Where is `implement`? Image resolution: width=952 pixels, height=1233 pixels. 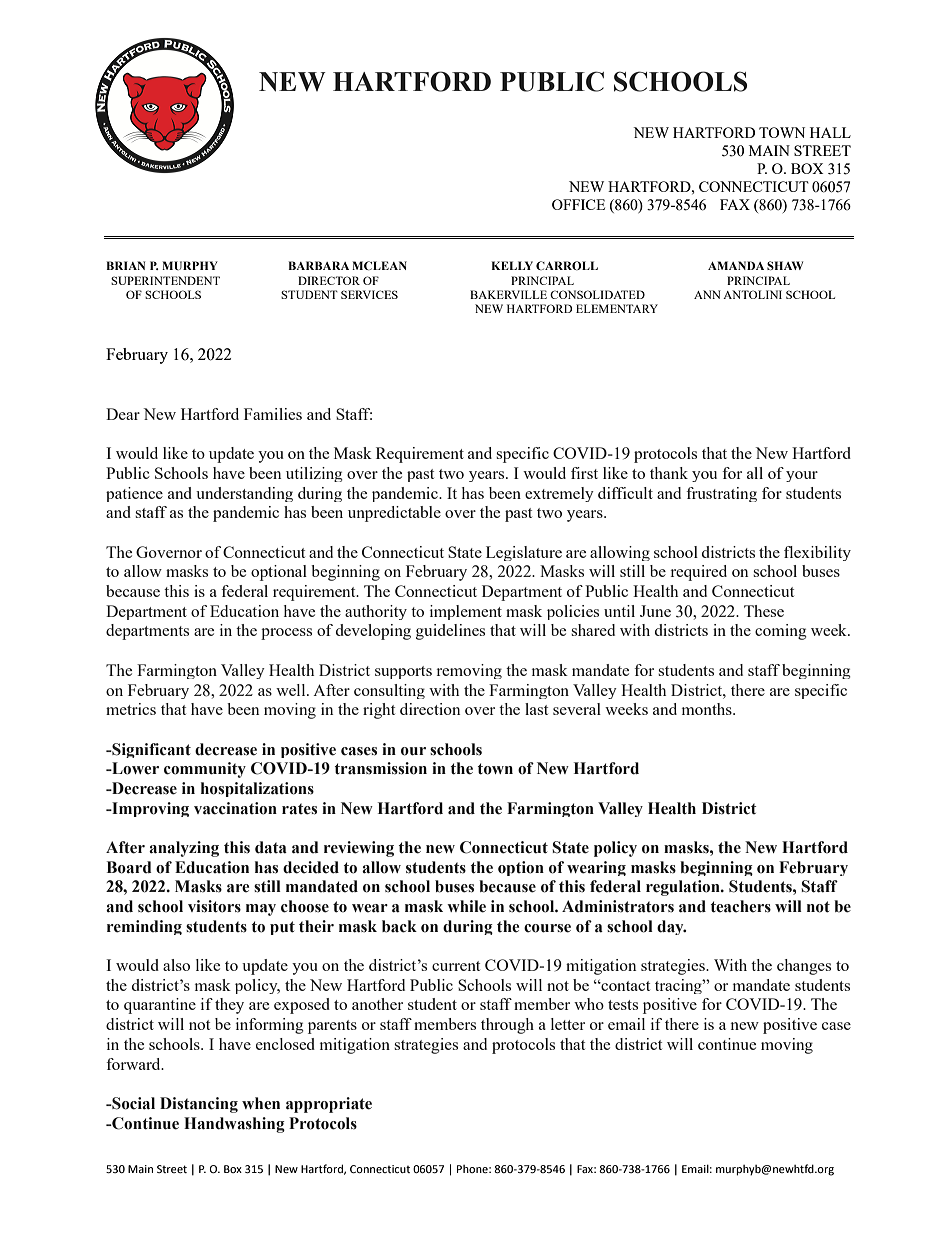
implement is located at coordinates (466, 612).
